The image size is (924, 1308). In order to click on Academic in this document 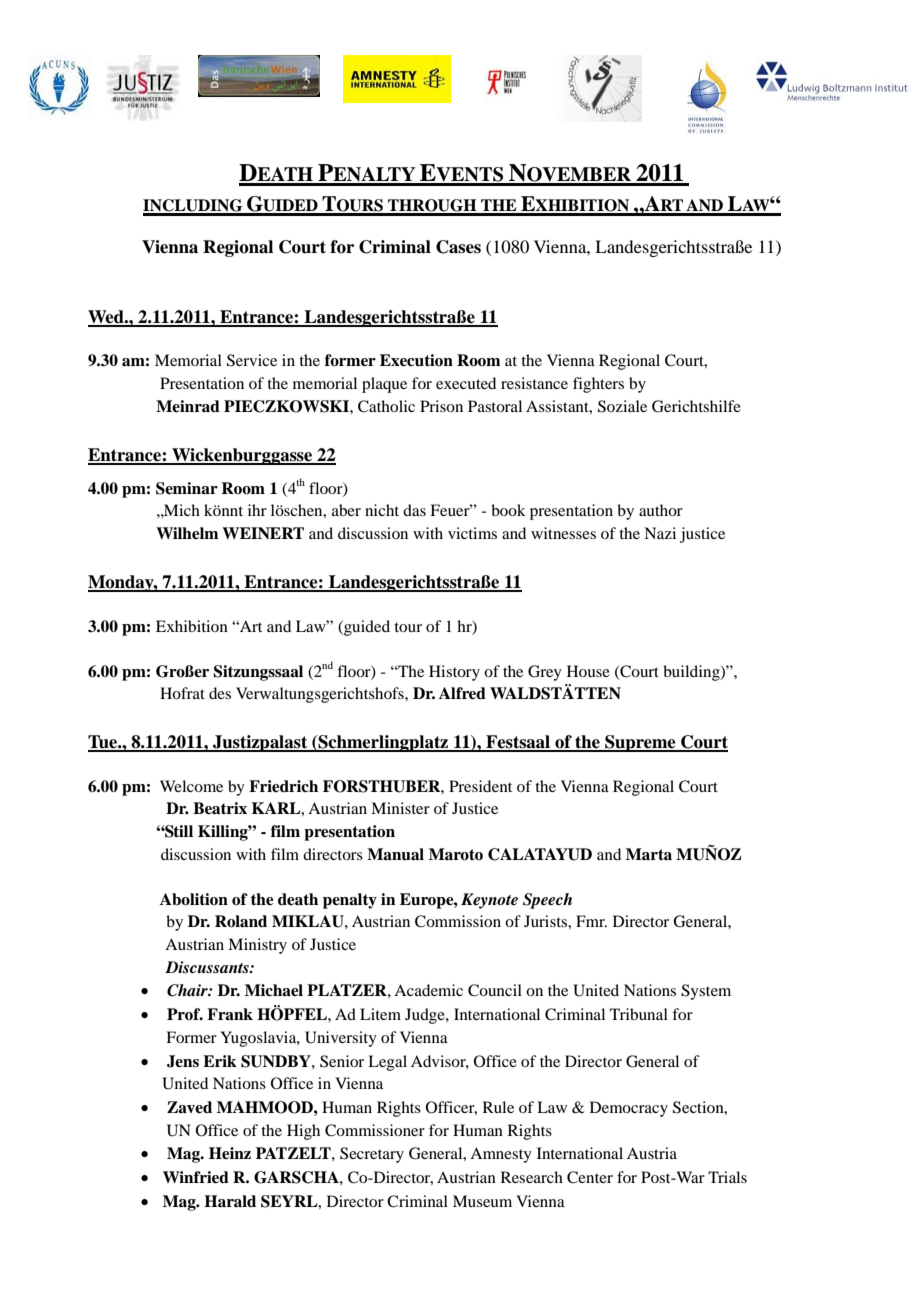, I will do `click(428, 990)`.
